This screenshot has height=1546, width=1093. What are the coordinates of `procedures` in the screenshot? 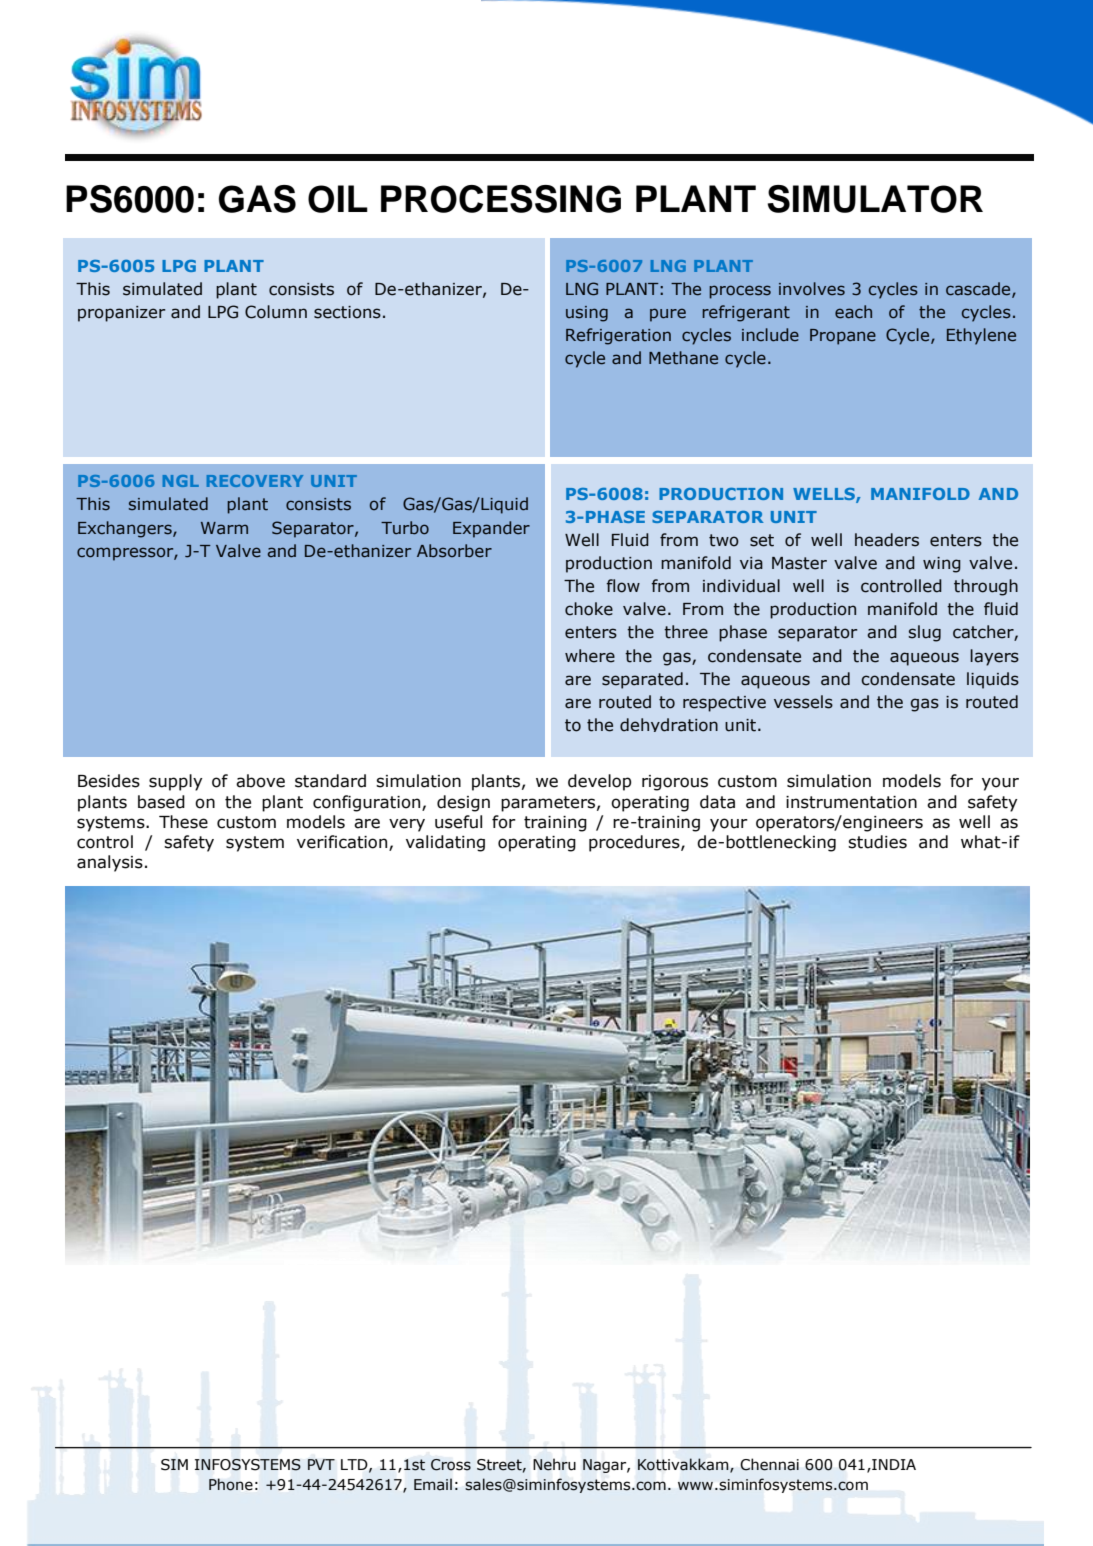 It's located at (635, 843).
